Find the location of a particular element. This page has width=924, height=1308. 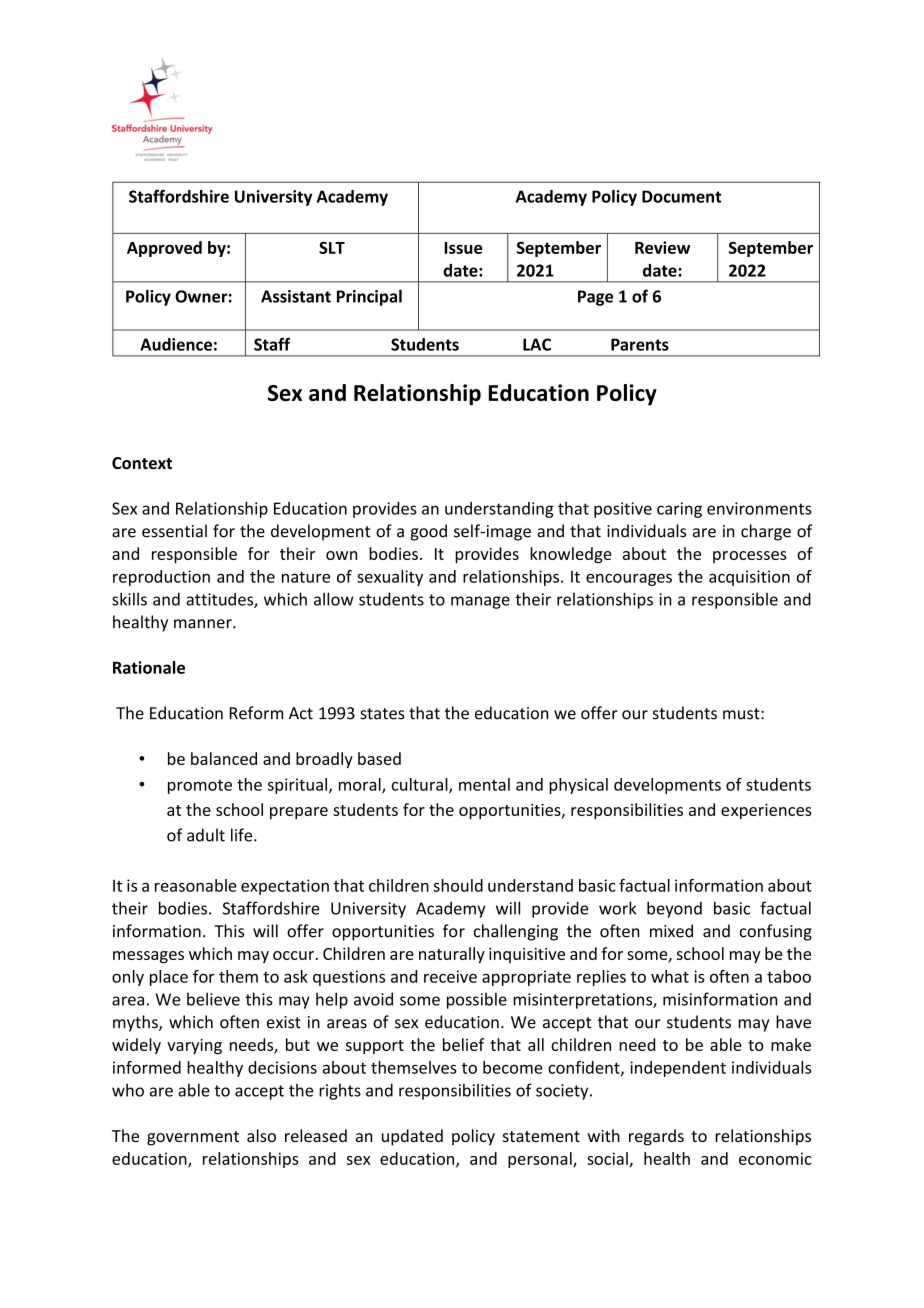

place is located at coordinates (169, 978).
